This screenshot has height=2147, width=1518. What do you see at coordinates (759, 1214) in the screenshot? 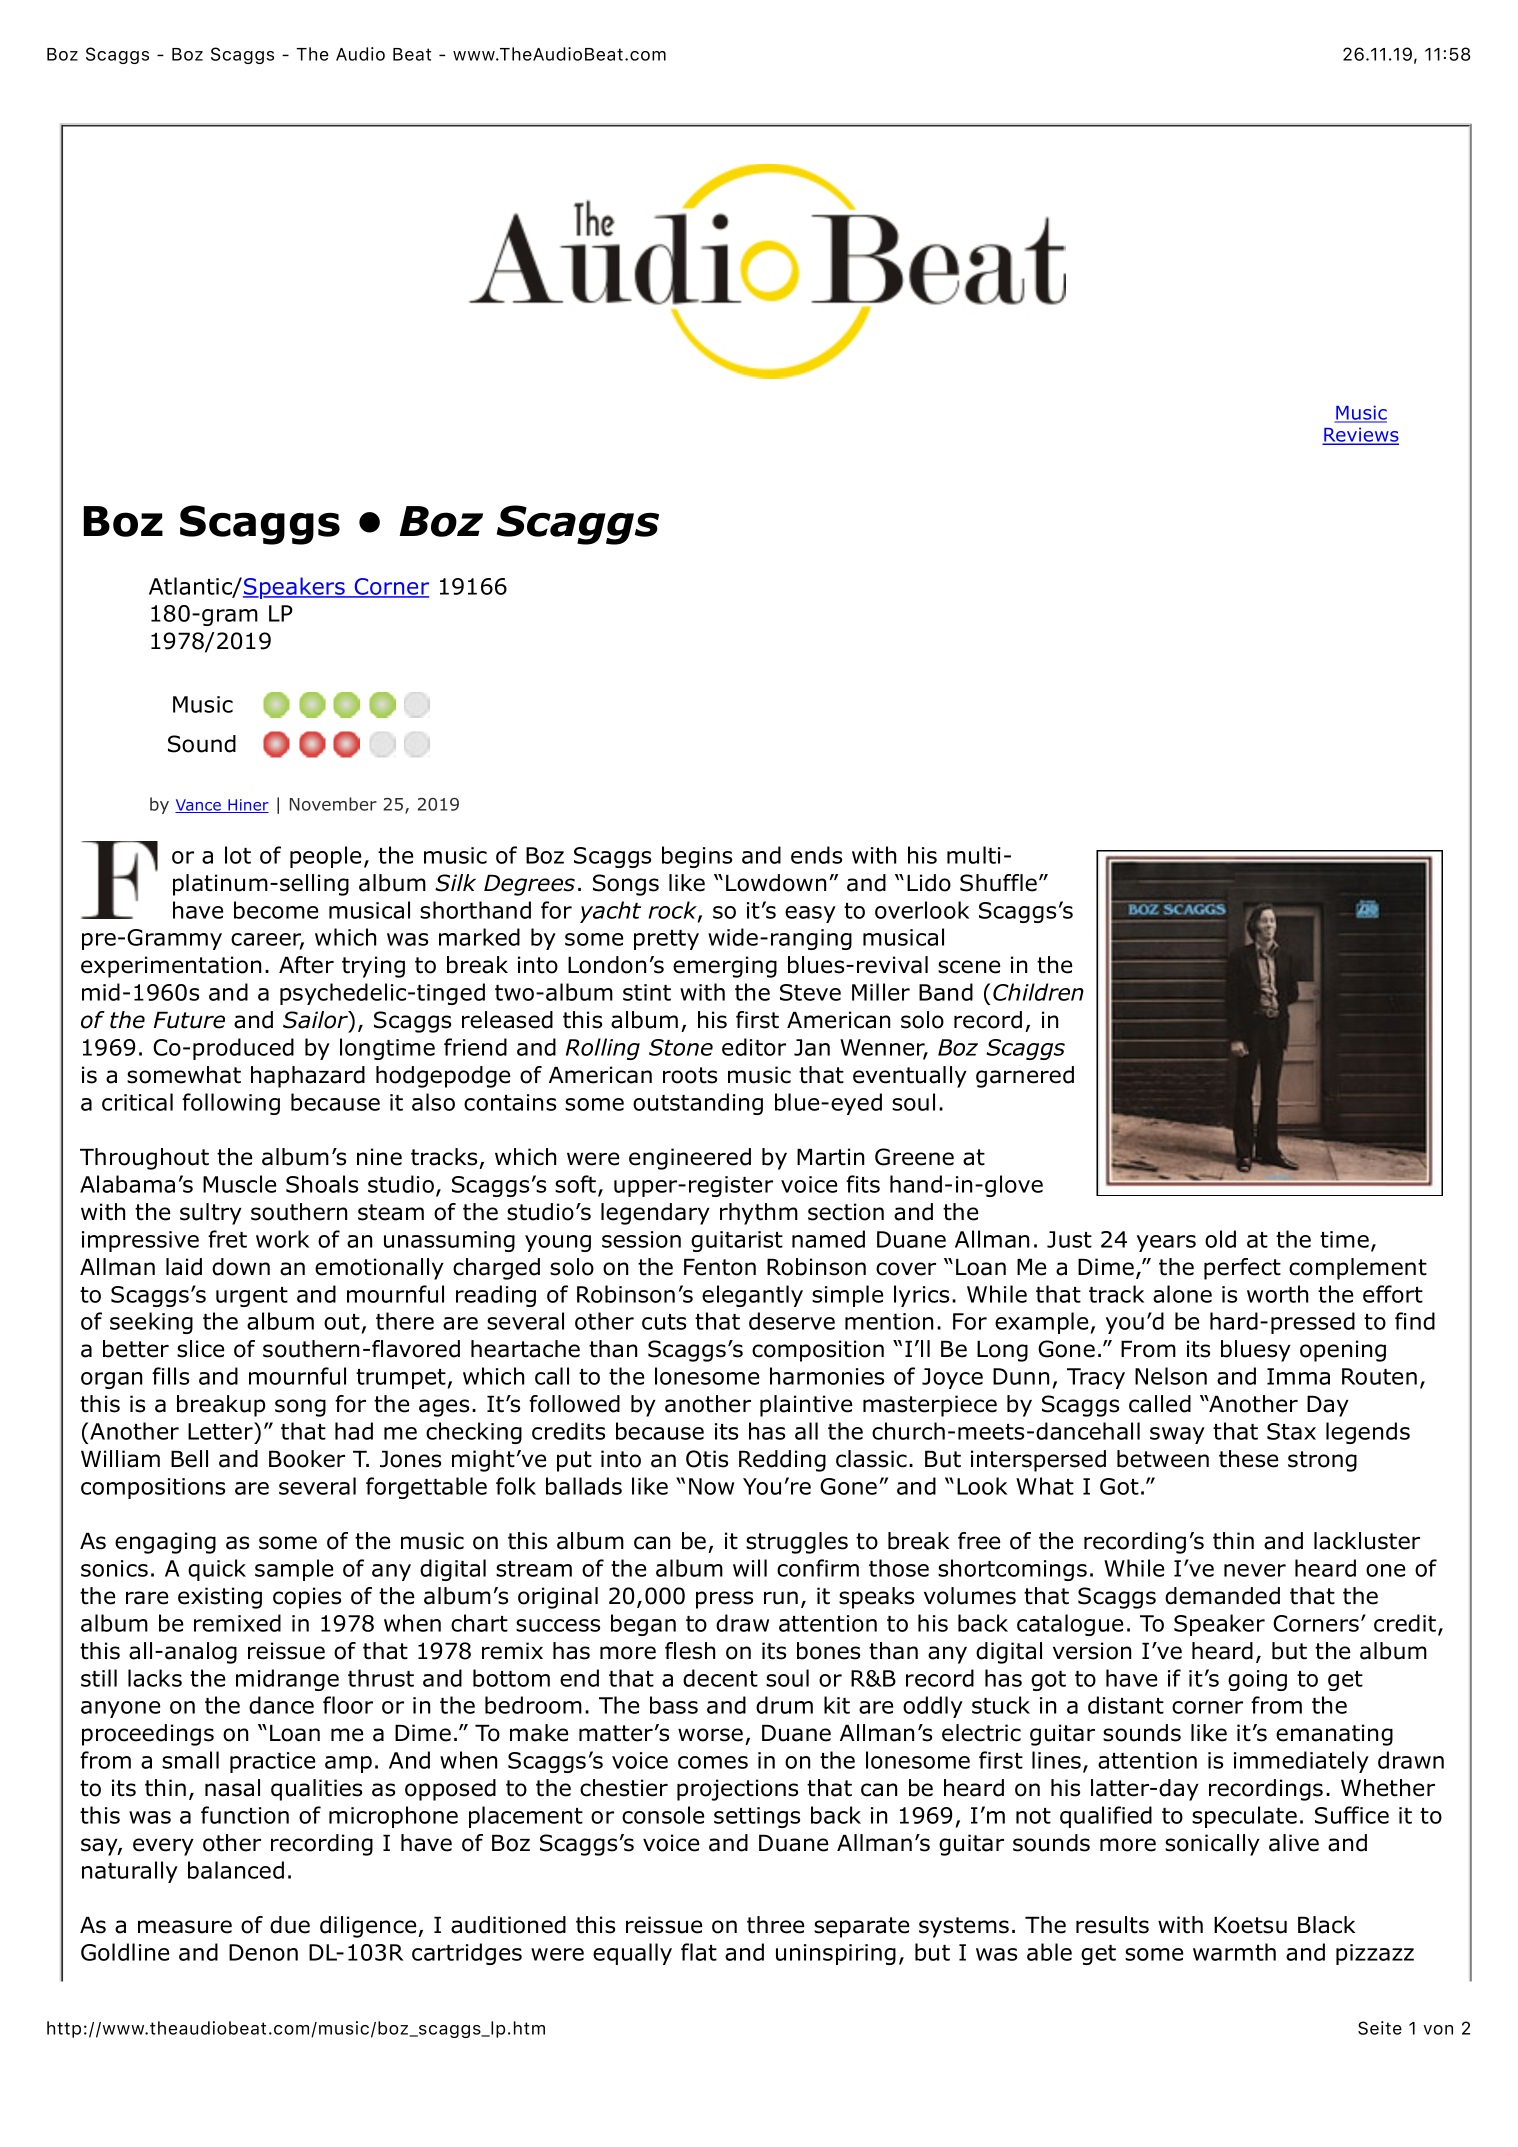
I see `rhythm` at bounding box center [759, 1214].
